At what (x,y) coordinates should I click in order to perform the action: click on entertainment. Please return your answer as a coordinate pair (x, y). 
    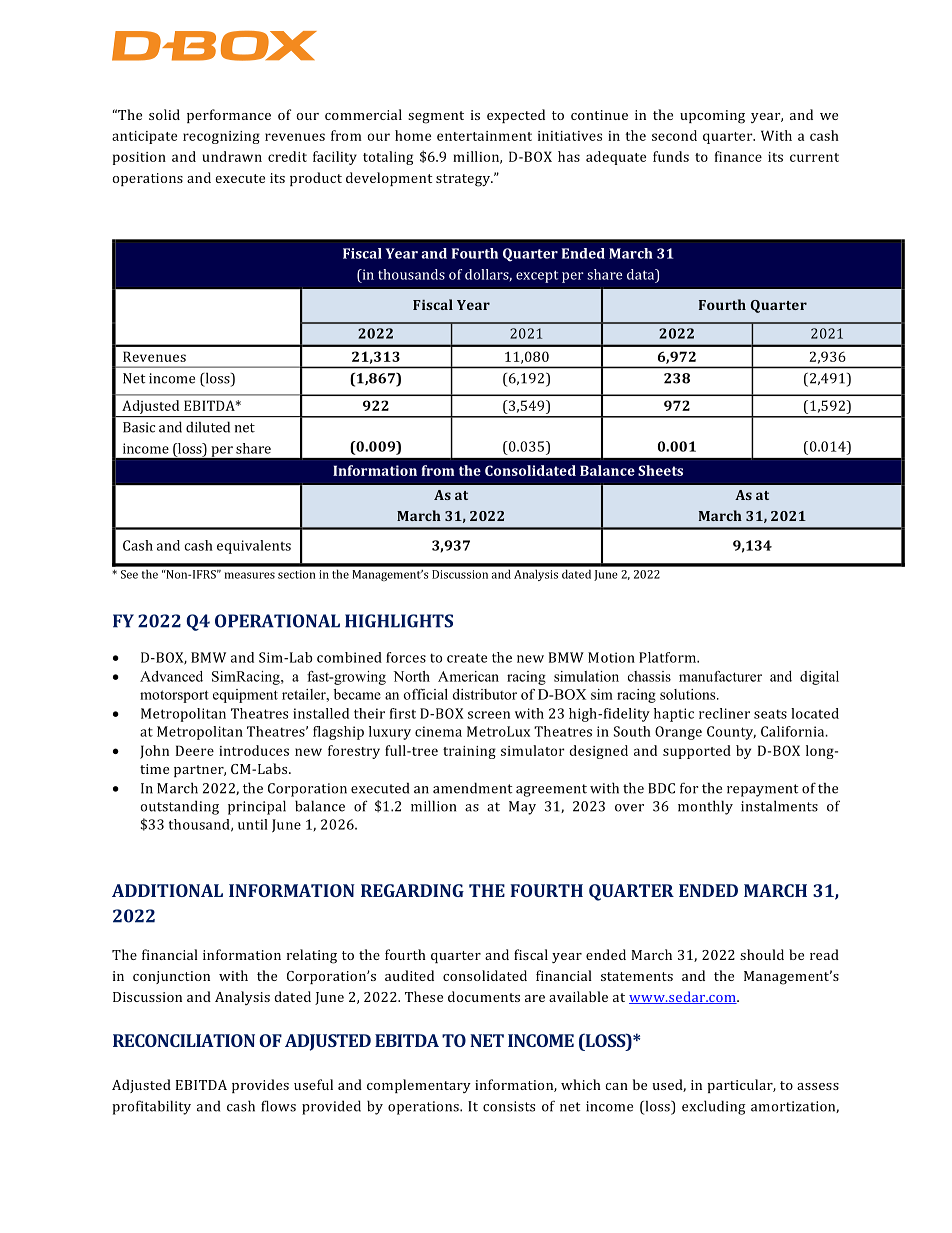
    Looking at the image, I should click on (484, 136).
